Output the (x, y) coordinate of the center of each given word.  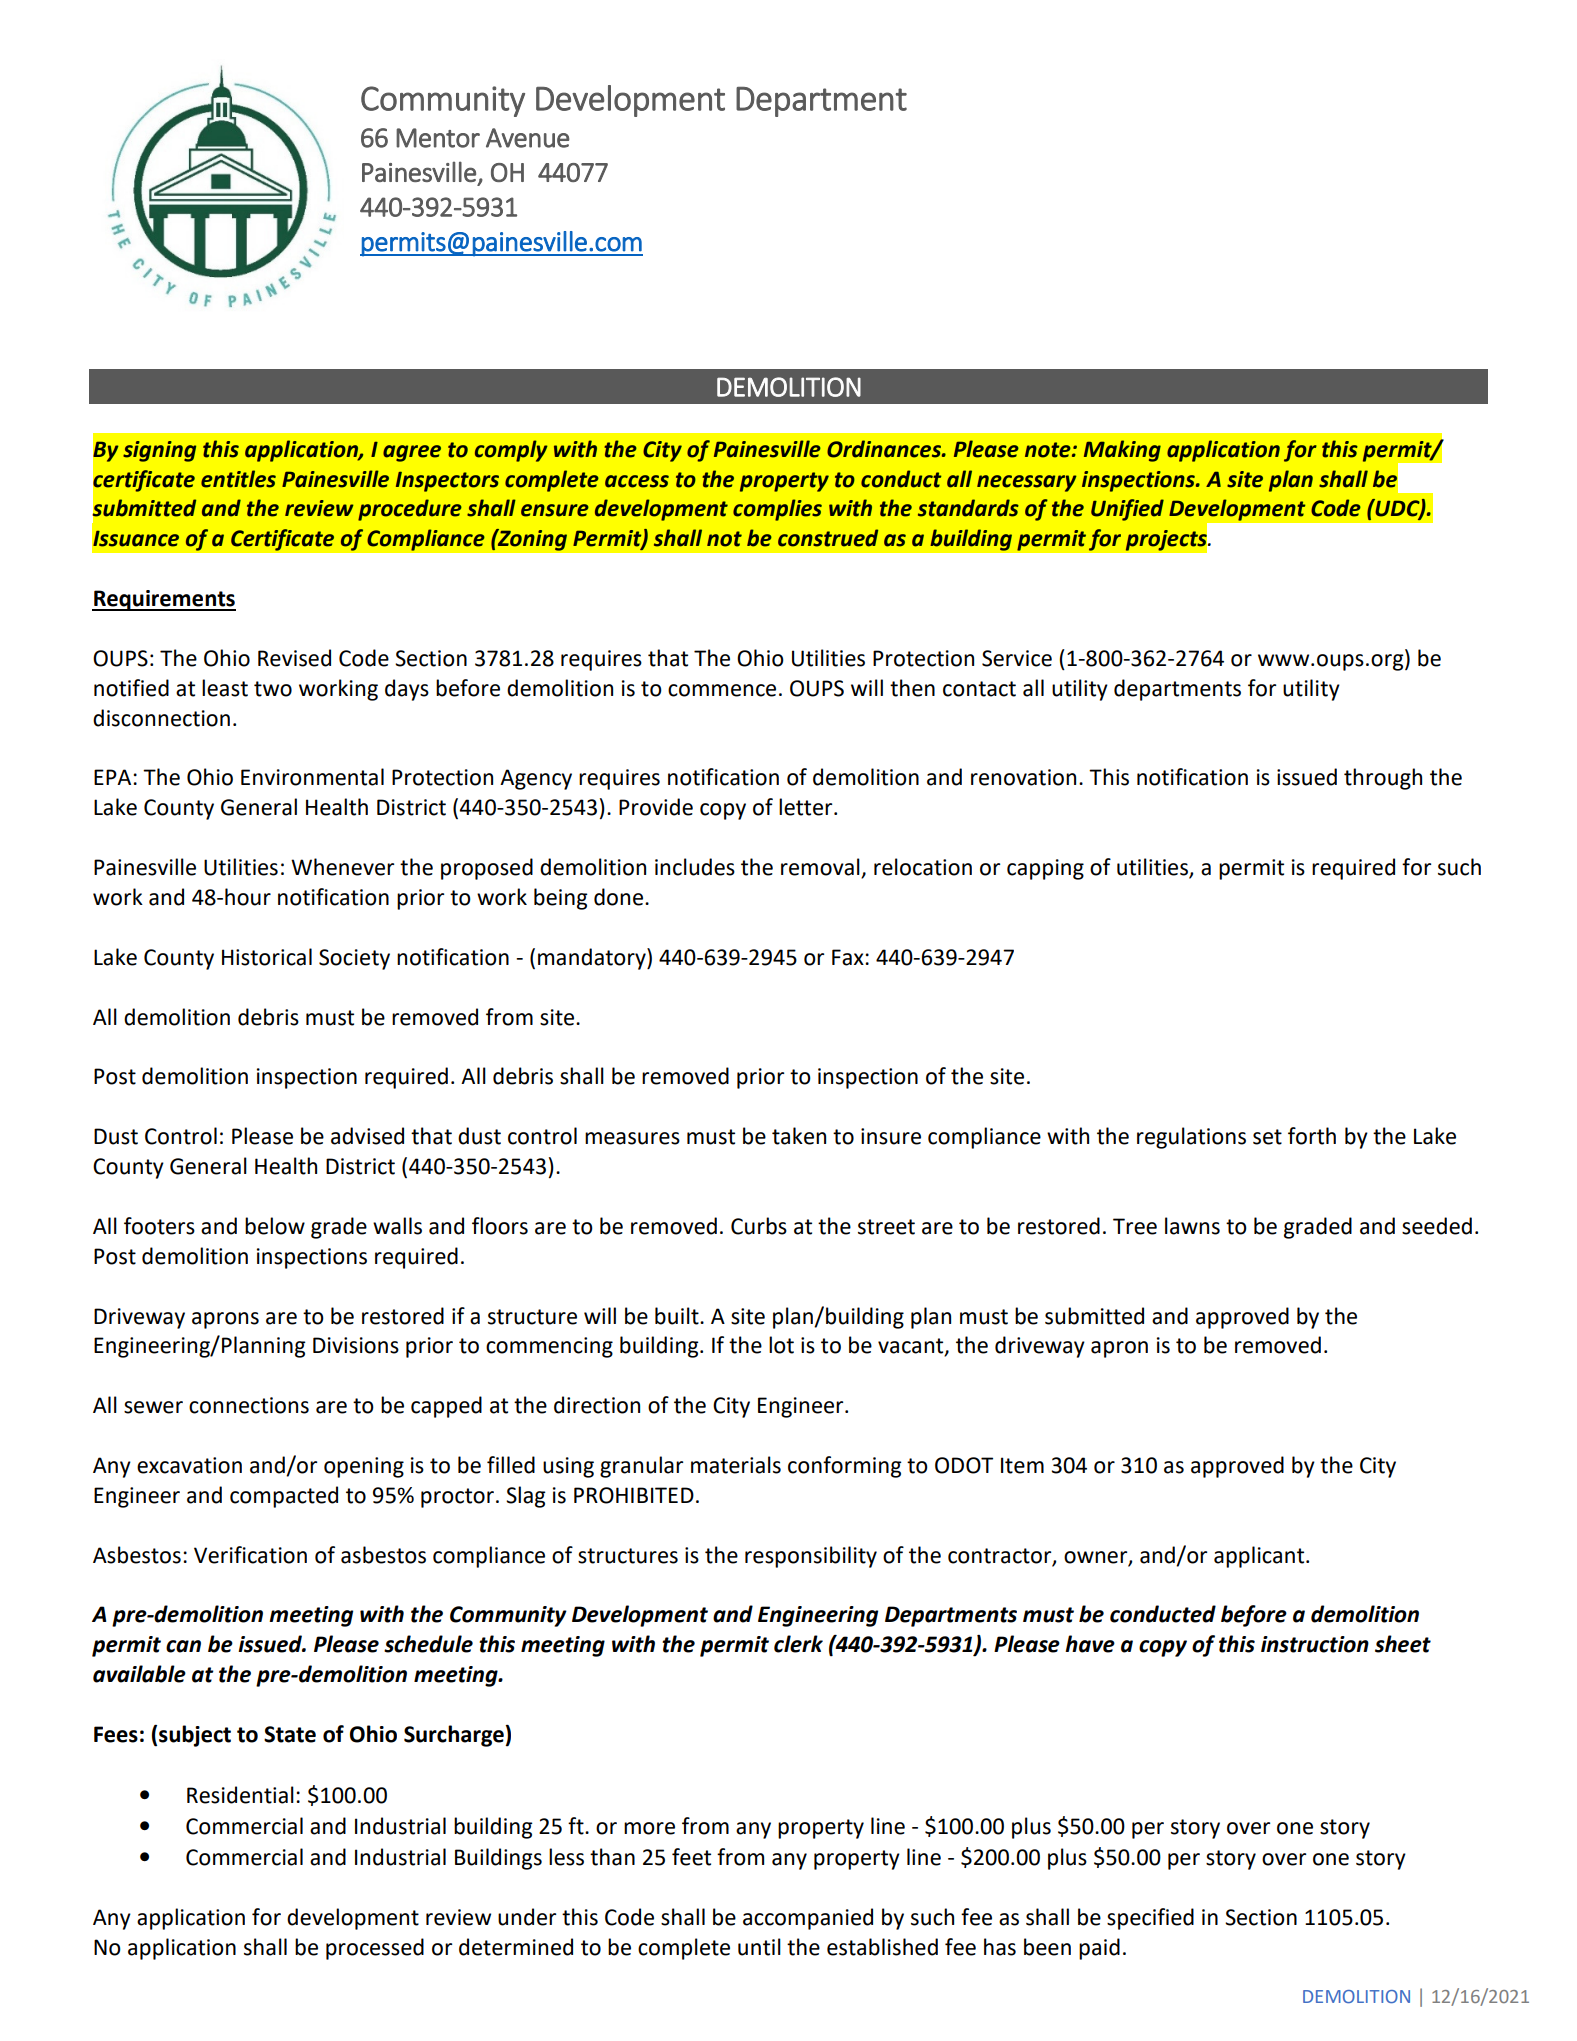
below (275, 1226)
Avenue (528, 138)
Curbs (759, 1226)
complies (777, 510)
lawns (1192, 1226)
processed (375, 1949)
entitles (238, 479)
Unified (1127, 510)
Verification (250, 1555)
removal (821, 868)
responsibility (811, 1557)
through (1383, 779)
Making (1122, 451)
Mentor (438, 138)
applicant (1260, 1557)
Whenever (342, 867)
